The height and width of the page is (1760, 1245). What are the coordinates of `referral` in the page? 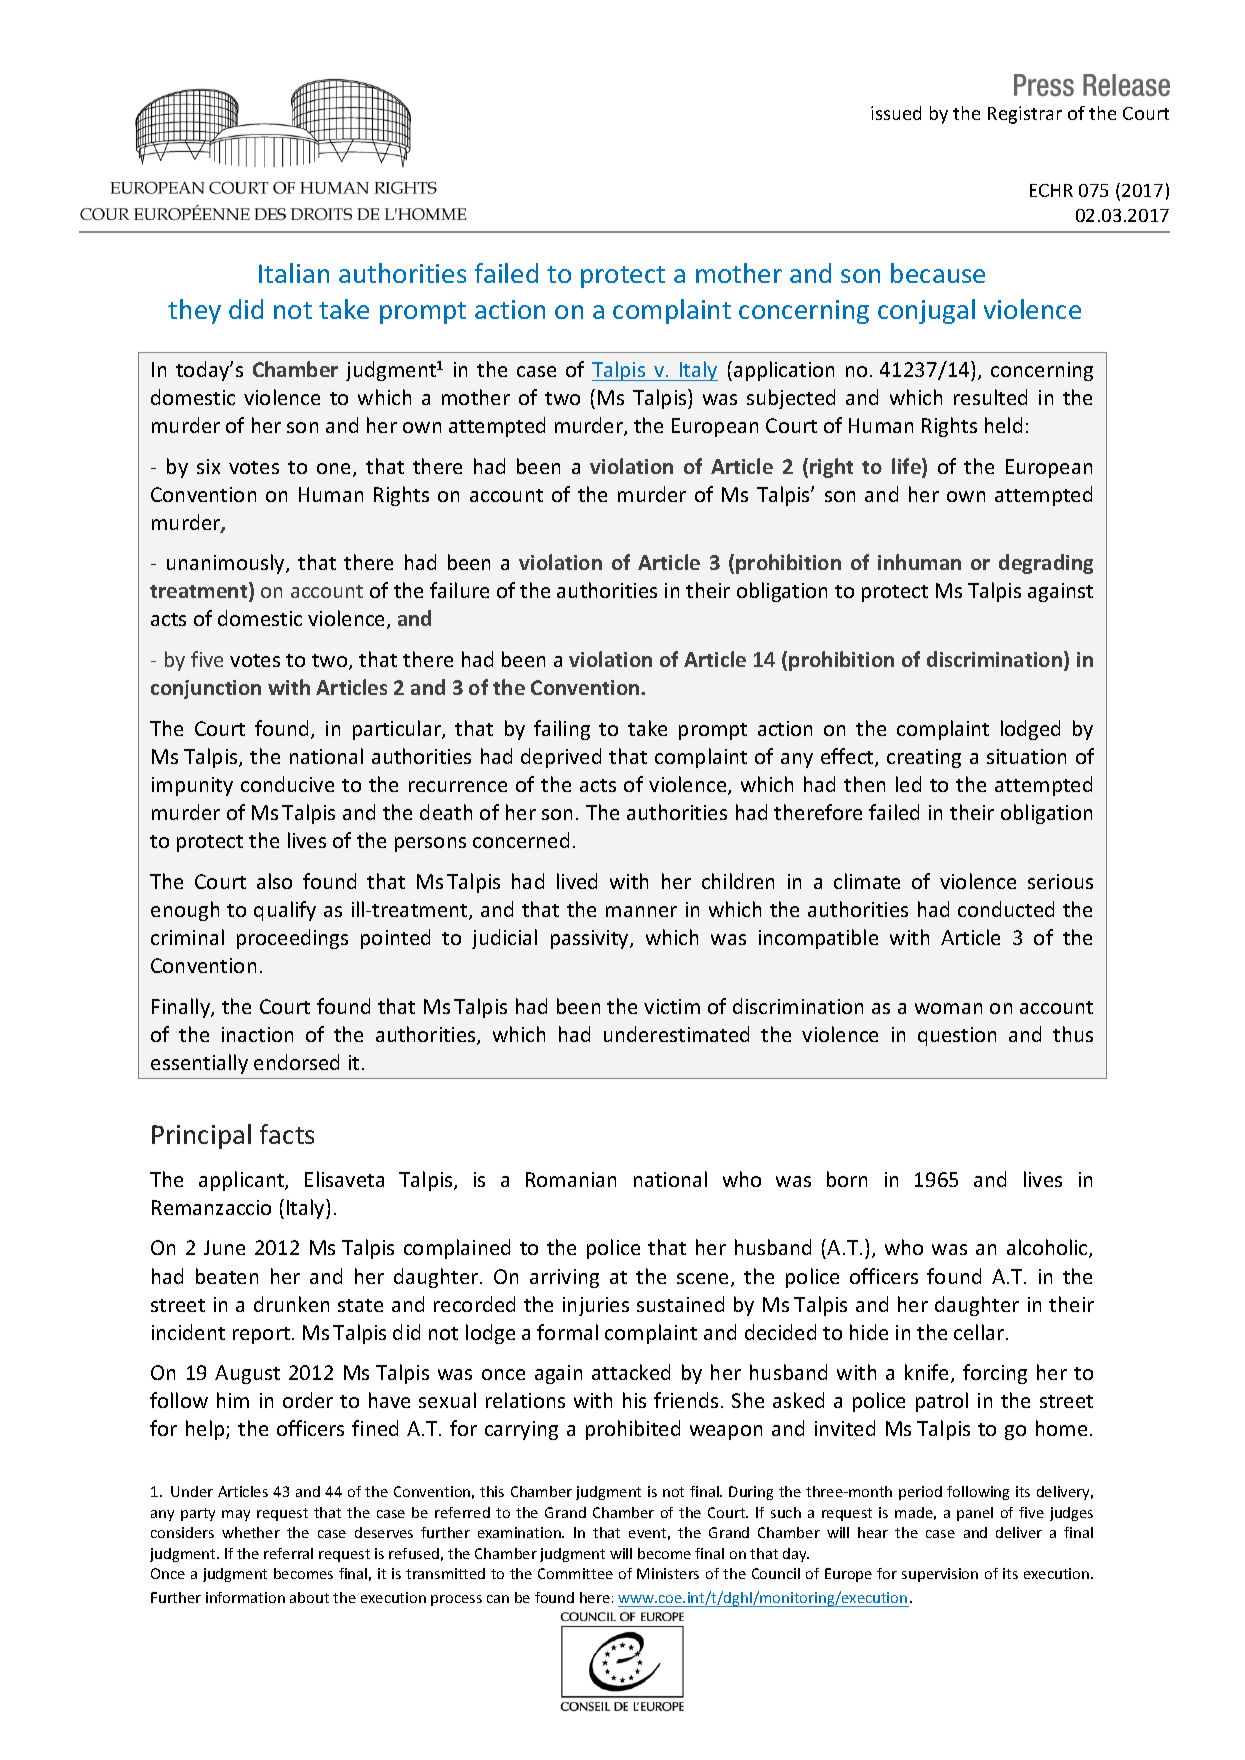 It's located at (288, 1553).
